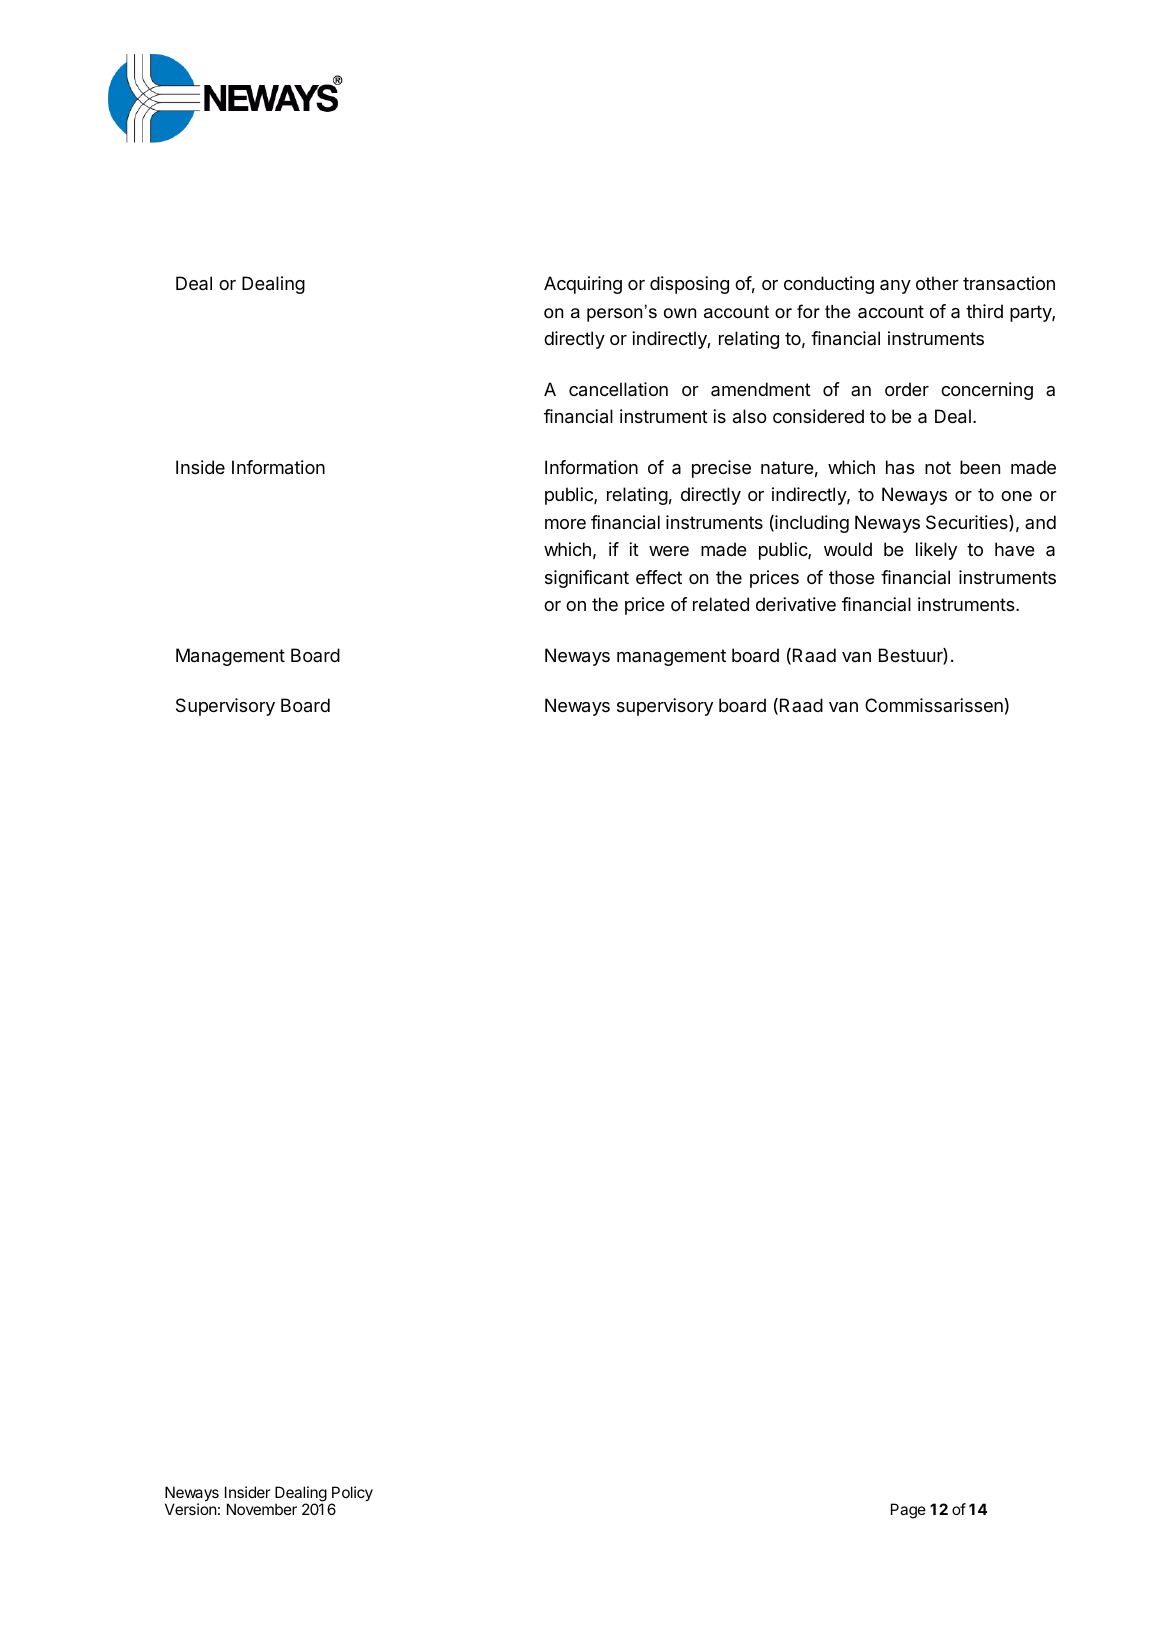 This screenshot has height=1626, width=1150. I want to click on Policy, so click(352, 1495).
